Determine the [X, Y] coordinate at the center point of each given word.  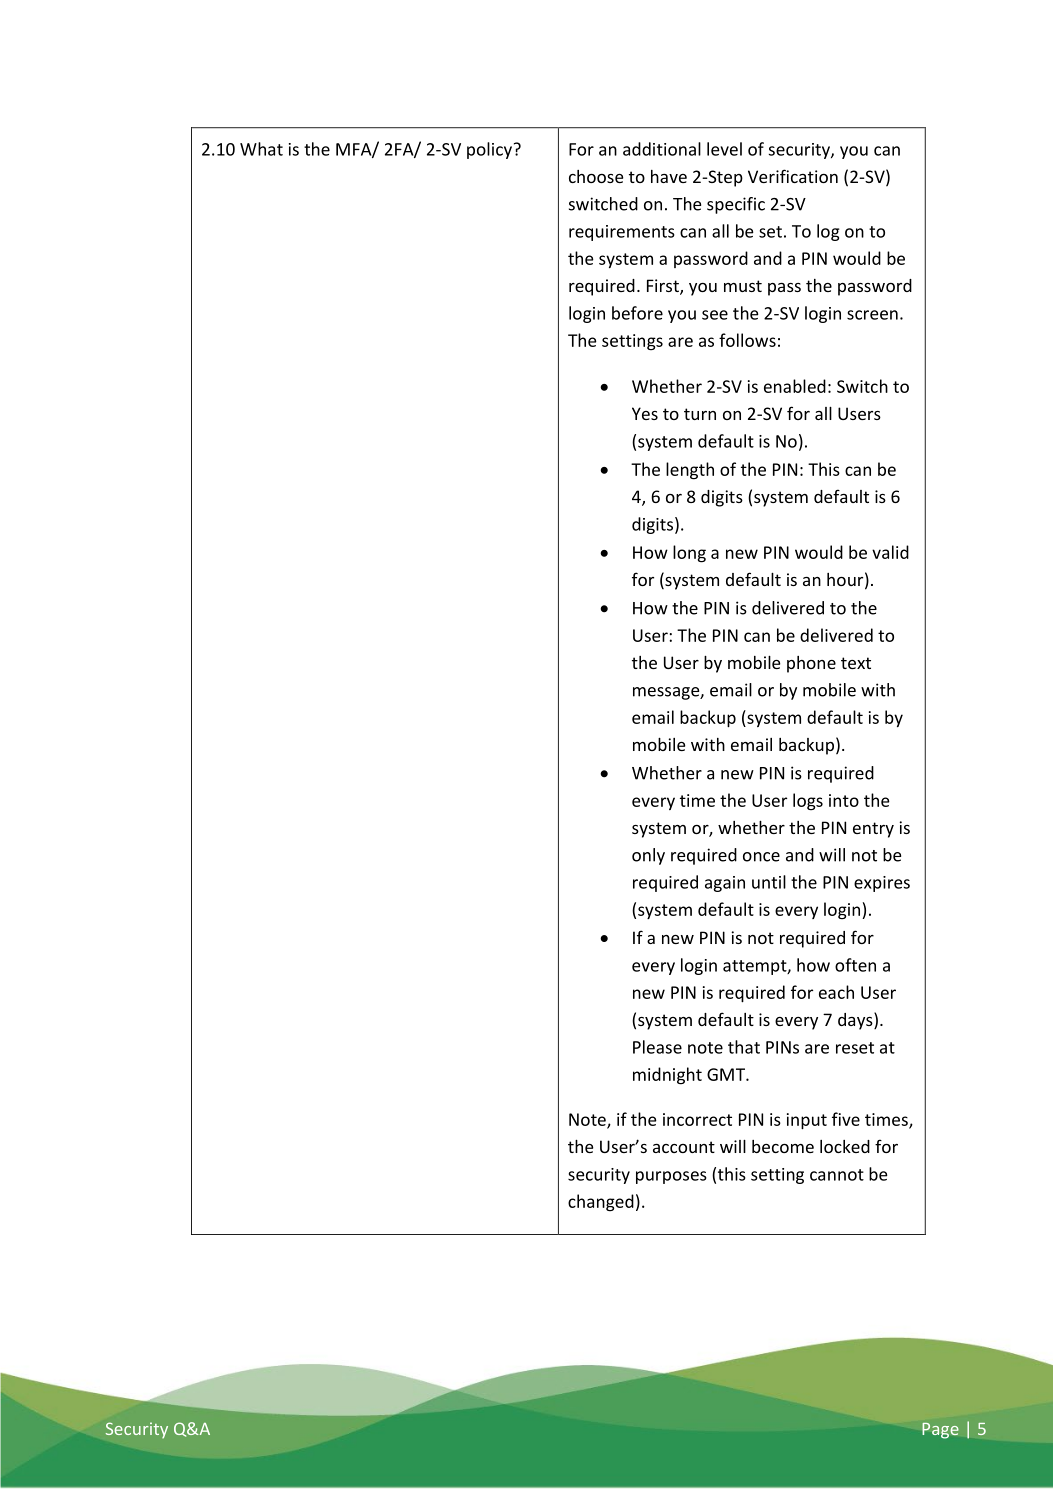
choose [596, 176]
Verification [793, 176]
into [844, 800]
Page [940, 1430]
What [261, 149]
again [725, 884]
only [648, 856]
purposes [671, 1177]
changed [601, 1203]
